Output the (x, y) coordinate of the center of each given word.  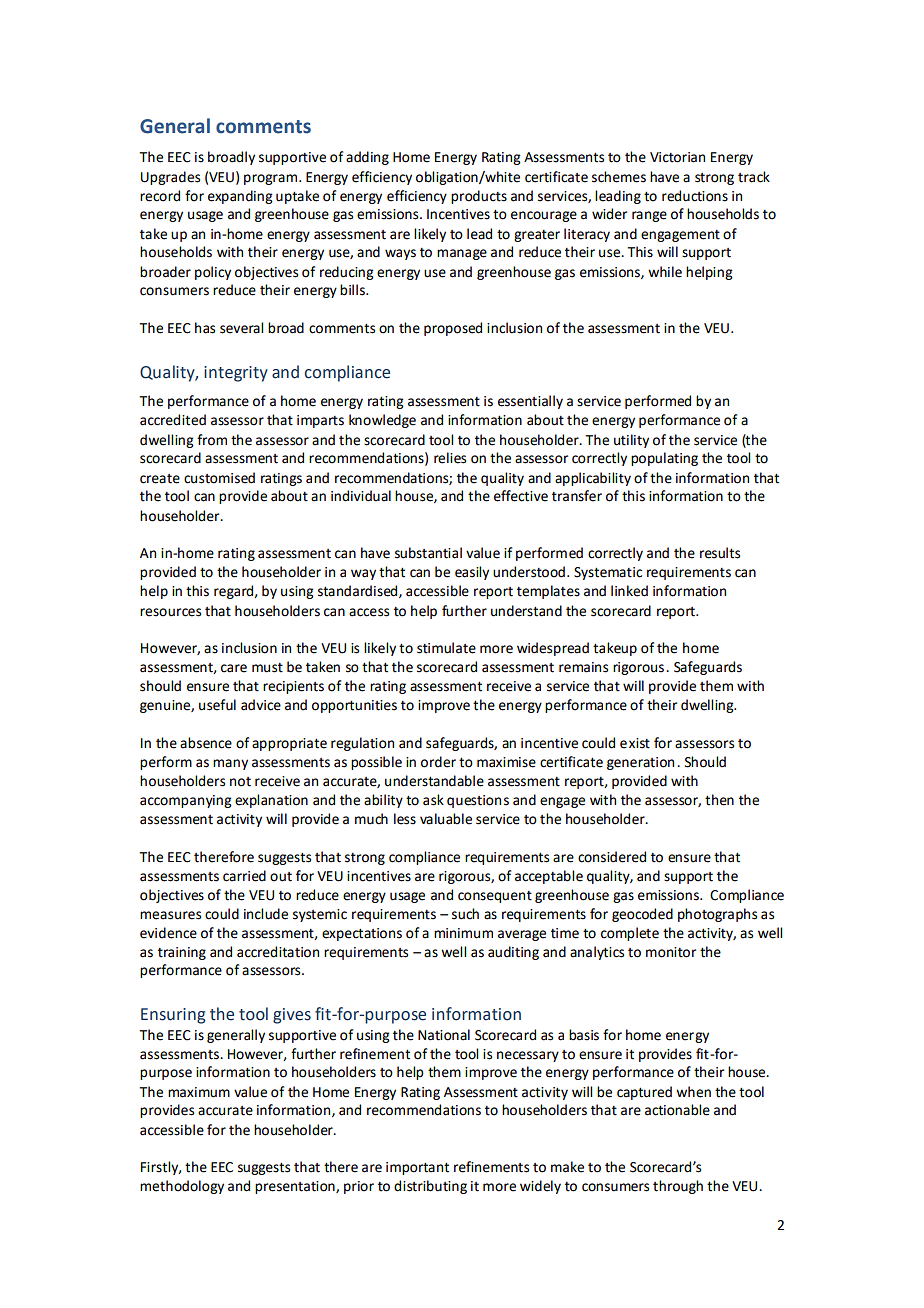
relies (450, 458)
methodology (182, 1187)
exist (635, 743)
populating (664, 459)
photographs (717, 915)
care (234, 668)
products (479, 197)
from (212, 440)
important (417, 1168)
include (266, 914)
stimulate (446, 648)
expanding (240, 197)
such (465, 914)
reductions (695, 196)
